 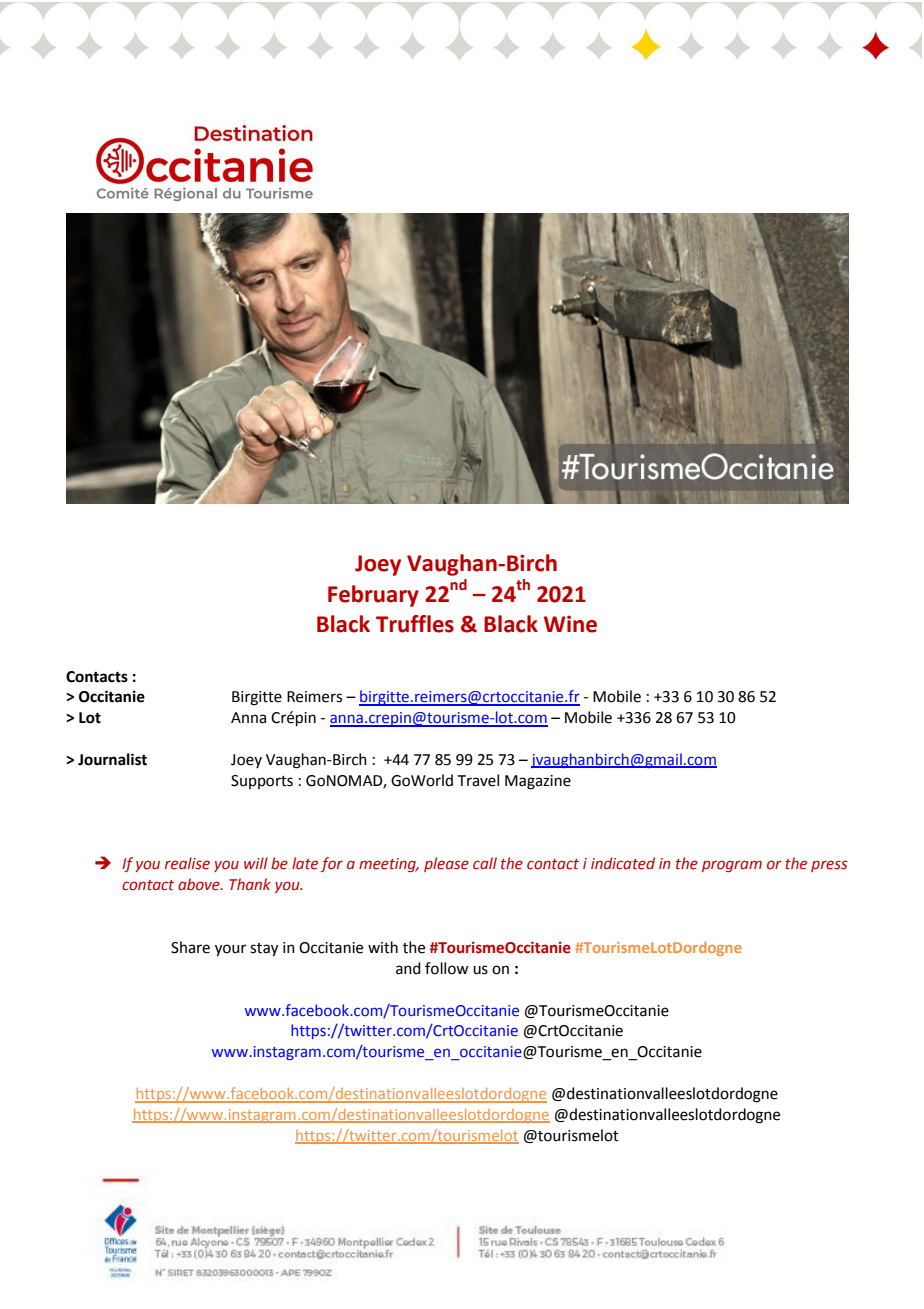 I want to click on call, so click(x=485, y=863).
